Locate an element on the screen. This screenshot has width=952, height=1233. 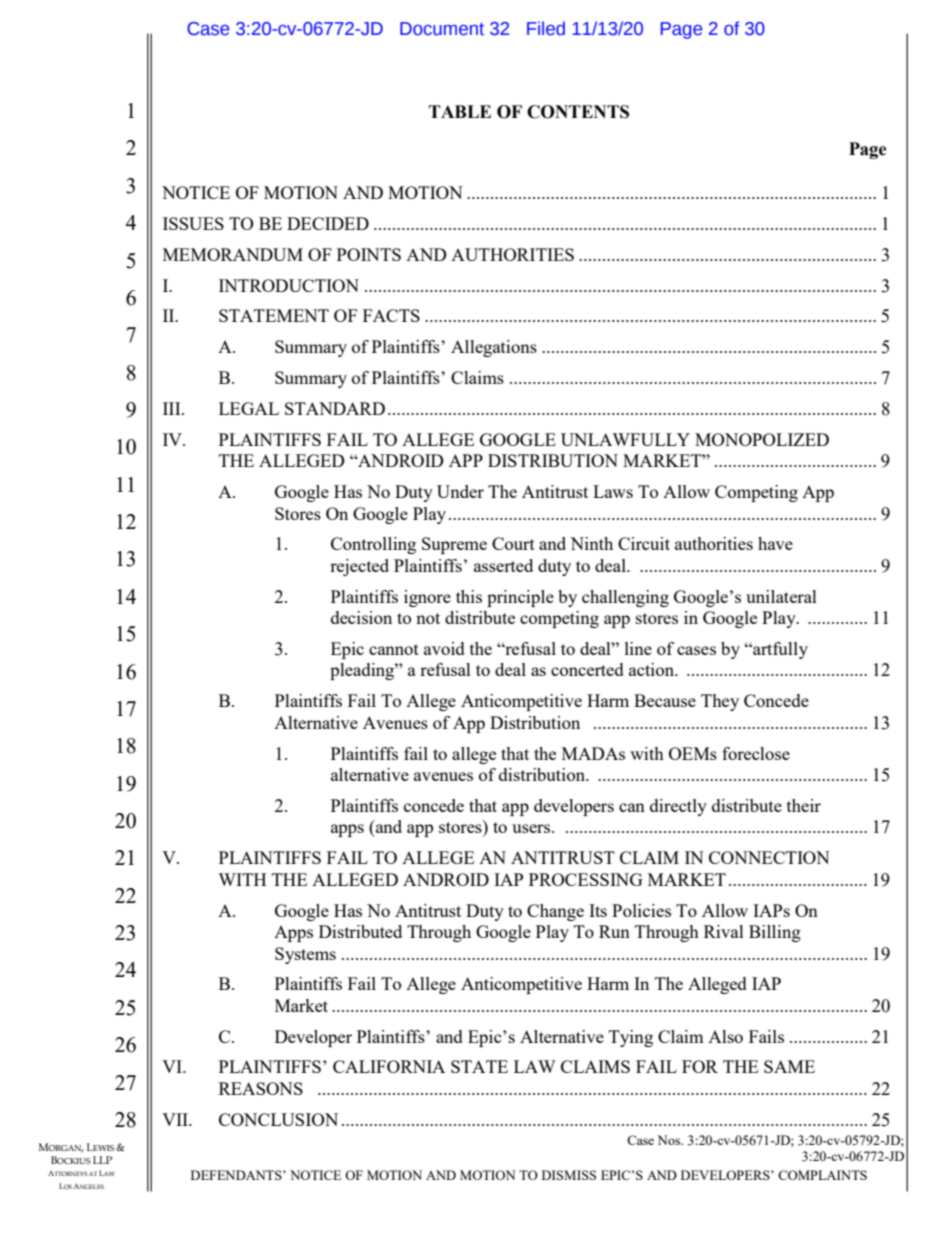
this is located at coordinates (469, 596).
